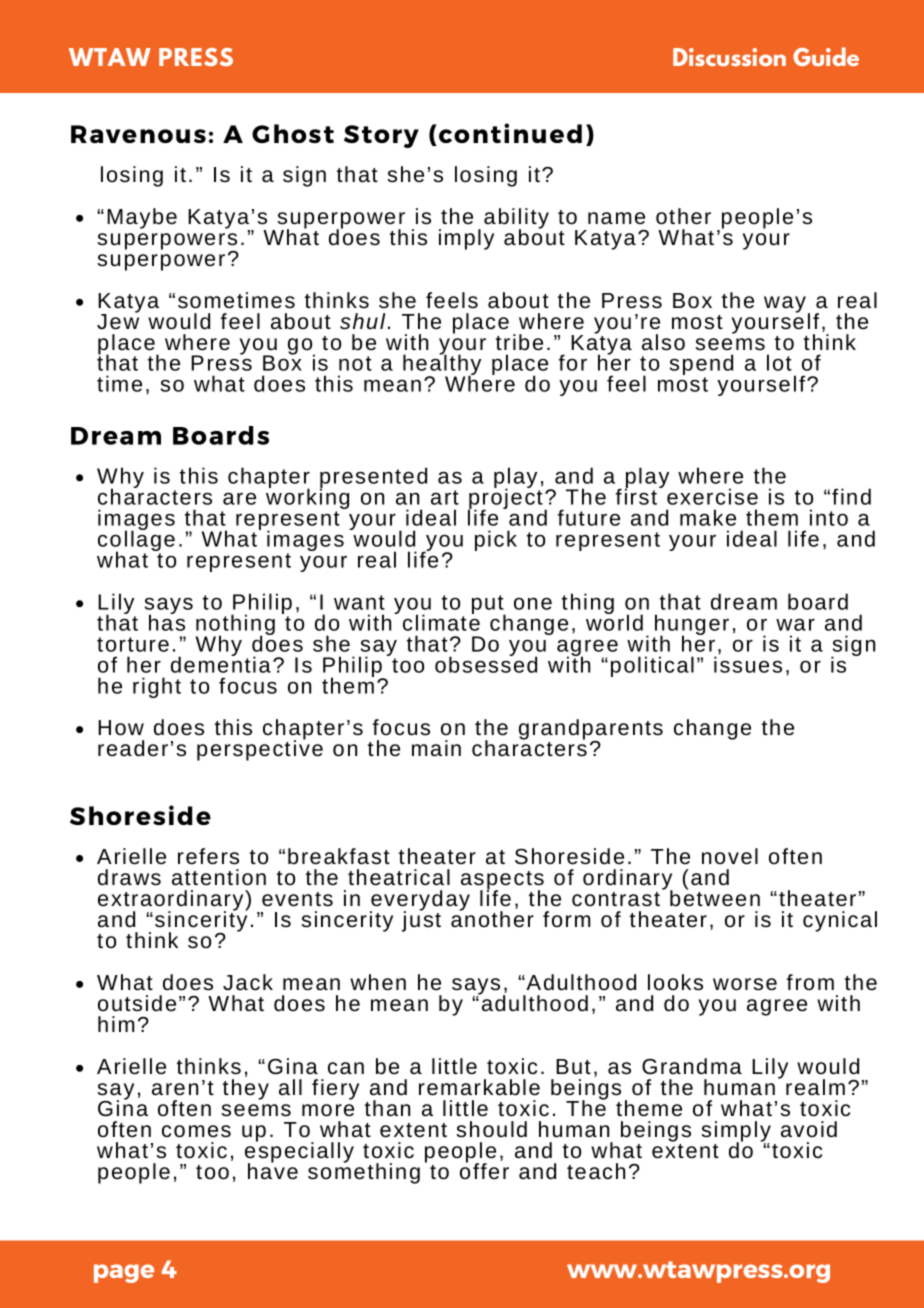 Image resolution: width=924 pixels, height=1308 pixels. I want to click on Ravenous, so click(138, 134).
